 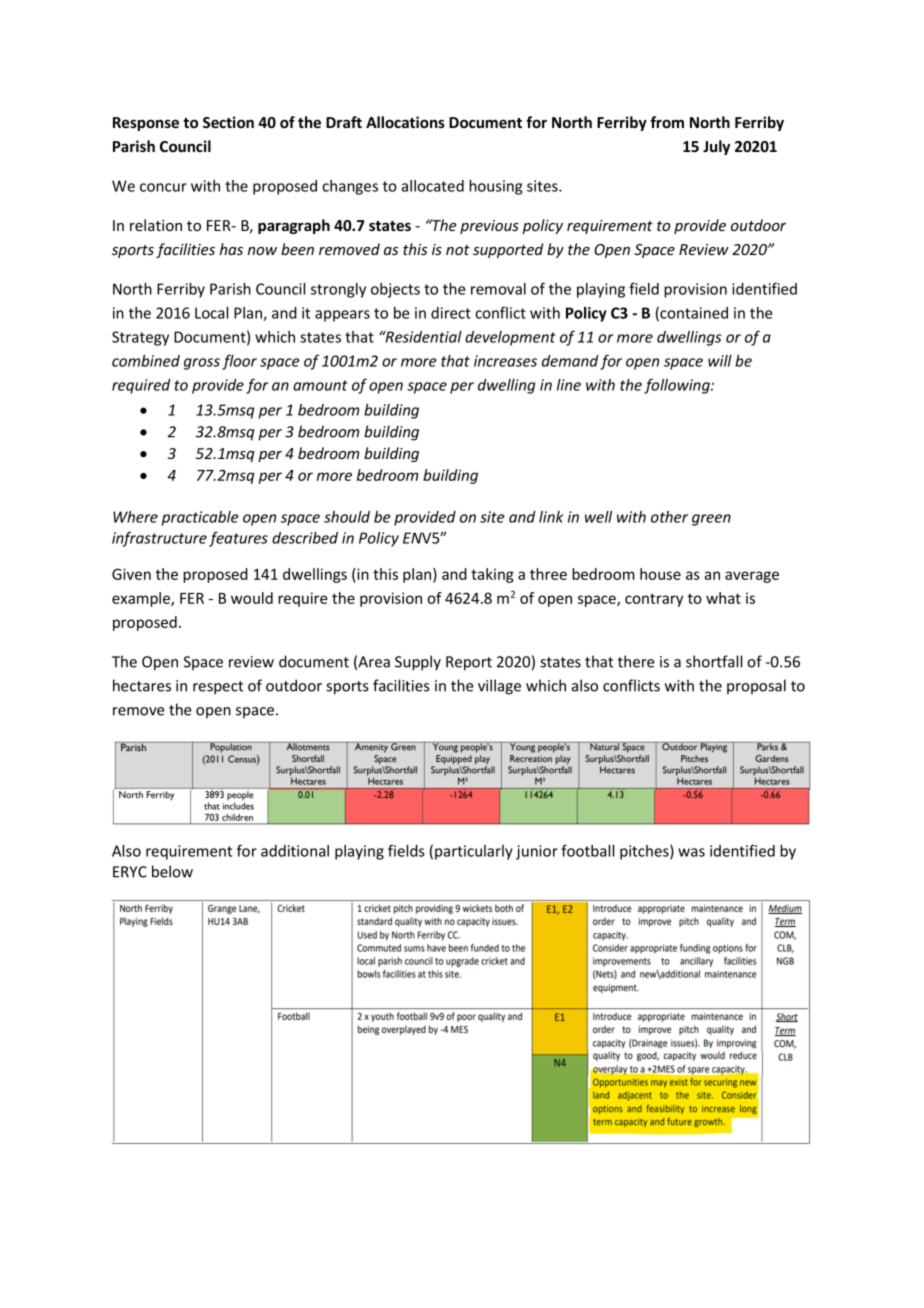 I want to click on July, so click(x=716, y=147).
